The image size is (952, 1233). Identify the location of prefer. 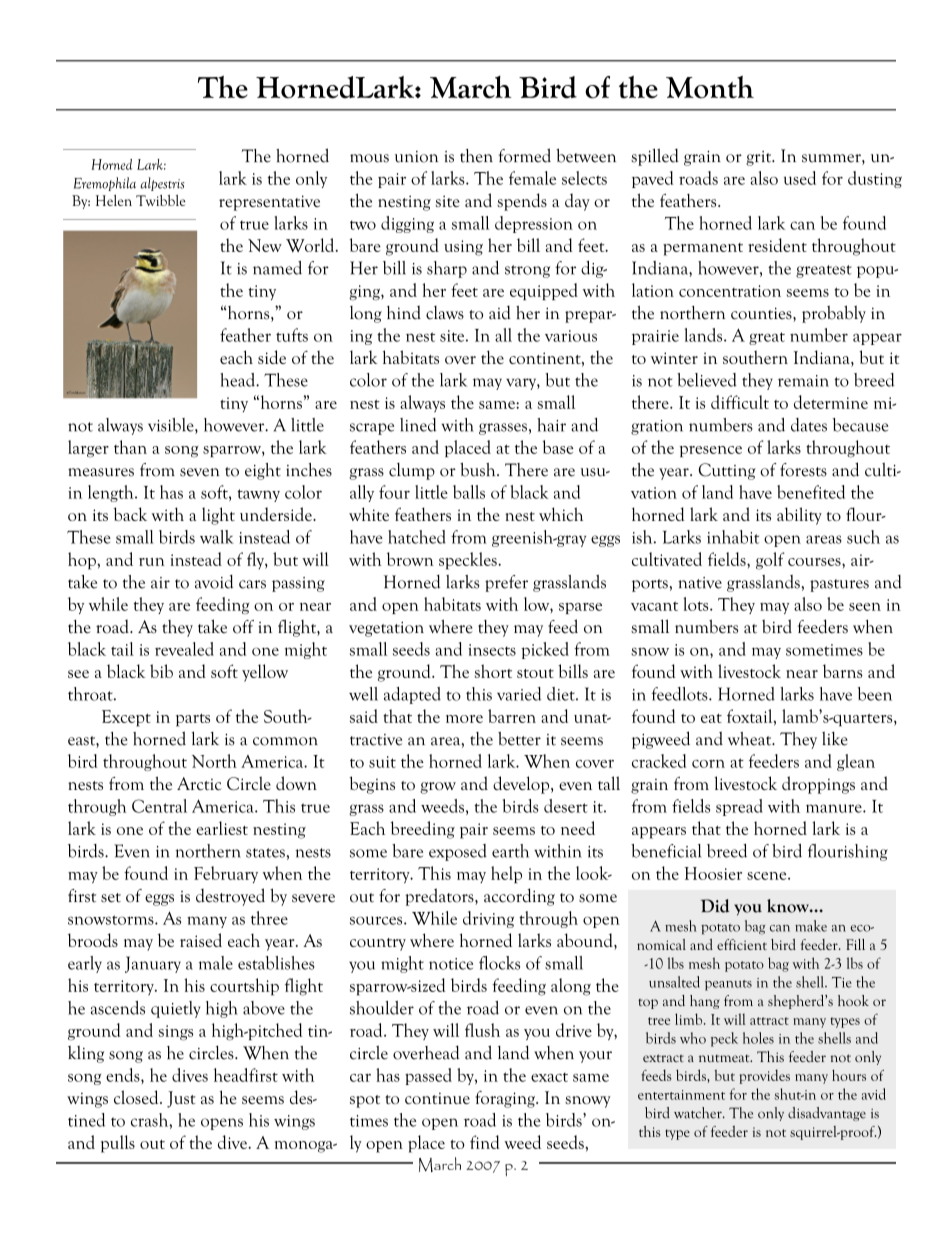
(506, 583).
